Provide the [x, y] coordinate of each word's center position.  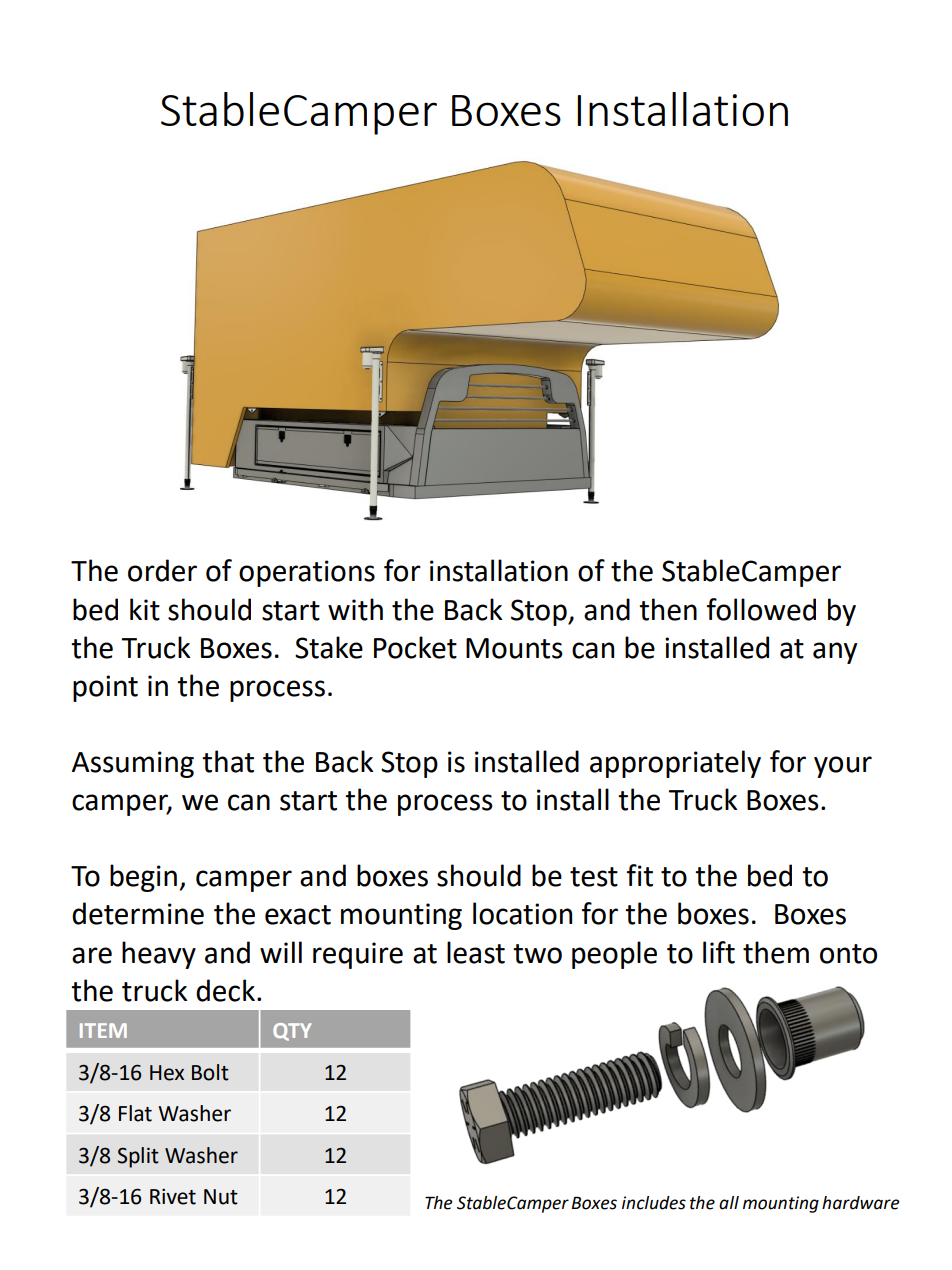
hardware [861, 1203]
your [843, 767]
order [162, 570]
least [476, 952]
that [228, 761]
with [355, 609]
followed [761, 609]
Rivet [173, 1197]
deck [225, 990]
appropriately [675, 764]
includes [654, 1203]
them [776, 952]
